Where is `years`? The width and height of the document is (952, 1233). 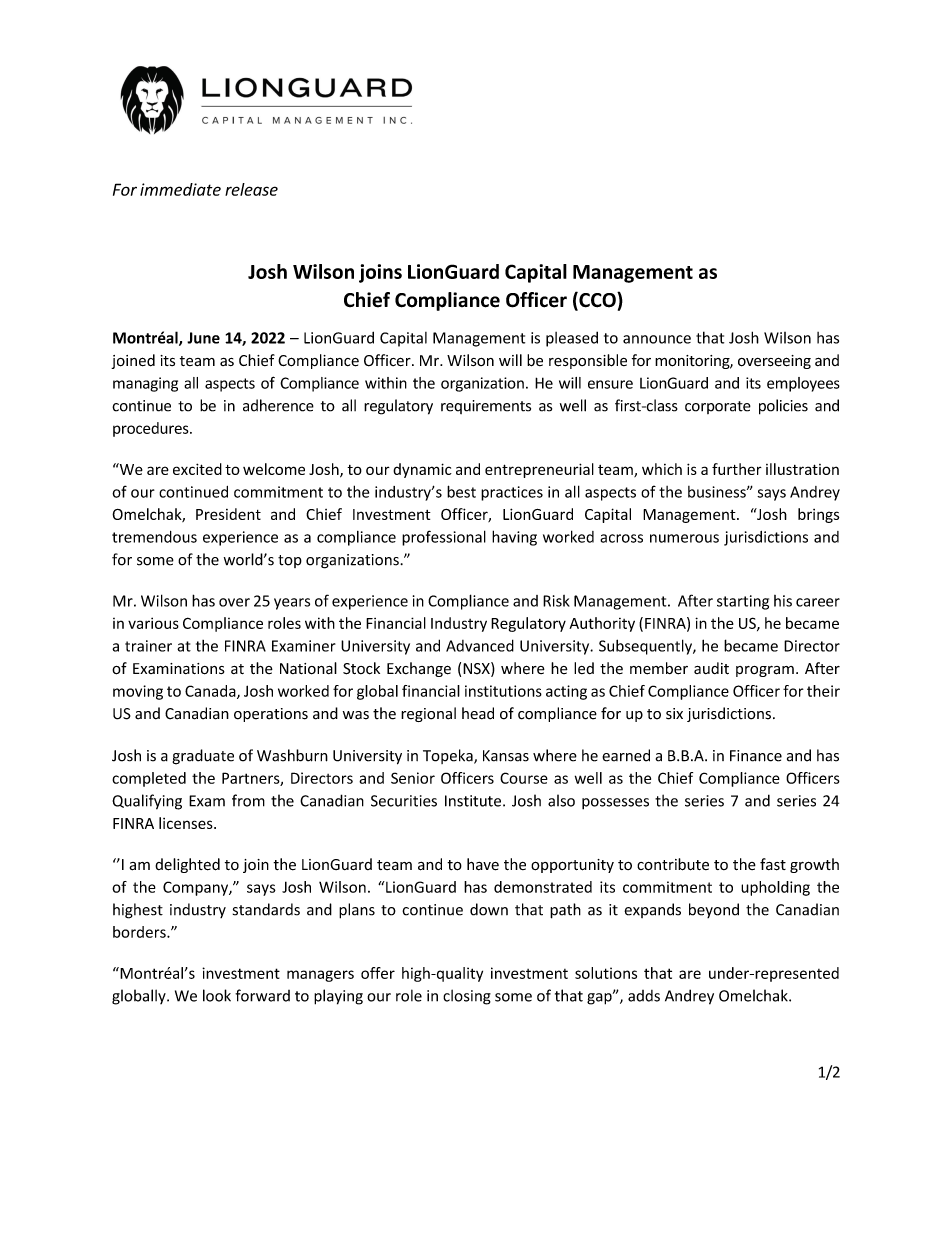 years is located at coordinates (292, 604).
